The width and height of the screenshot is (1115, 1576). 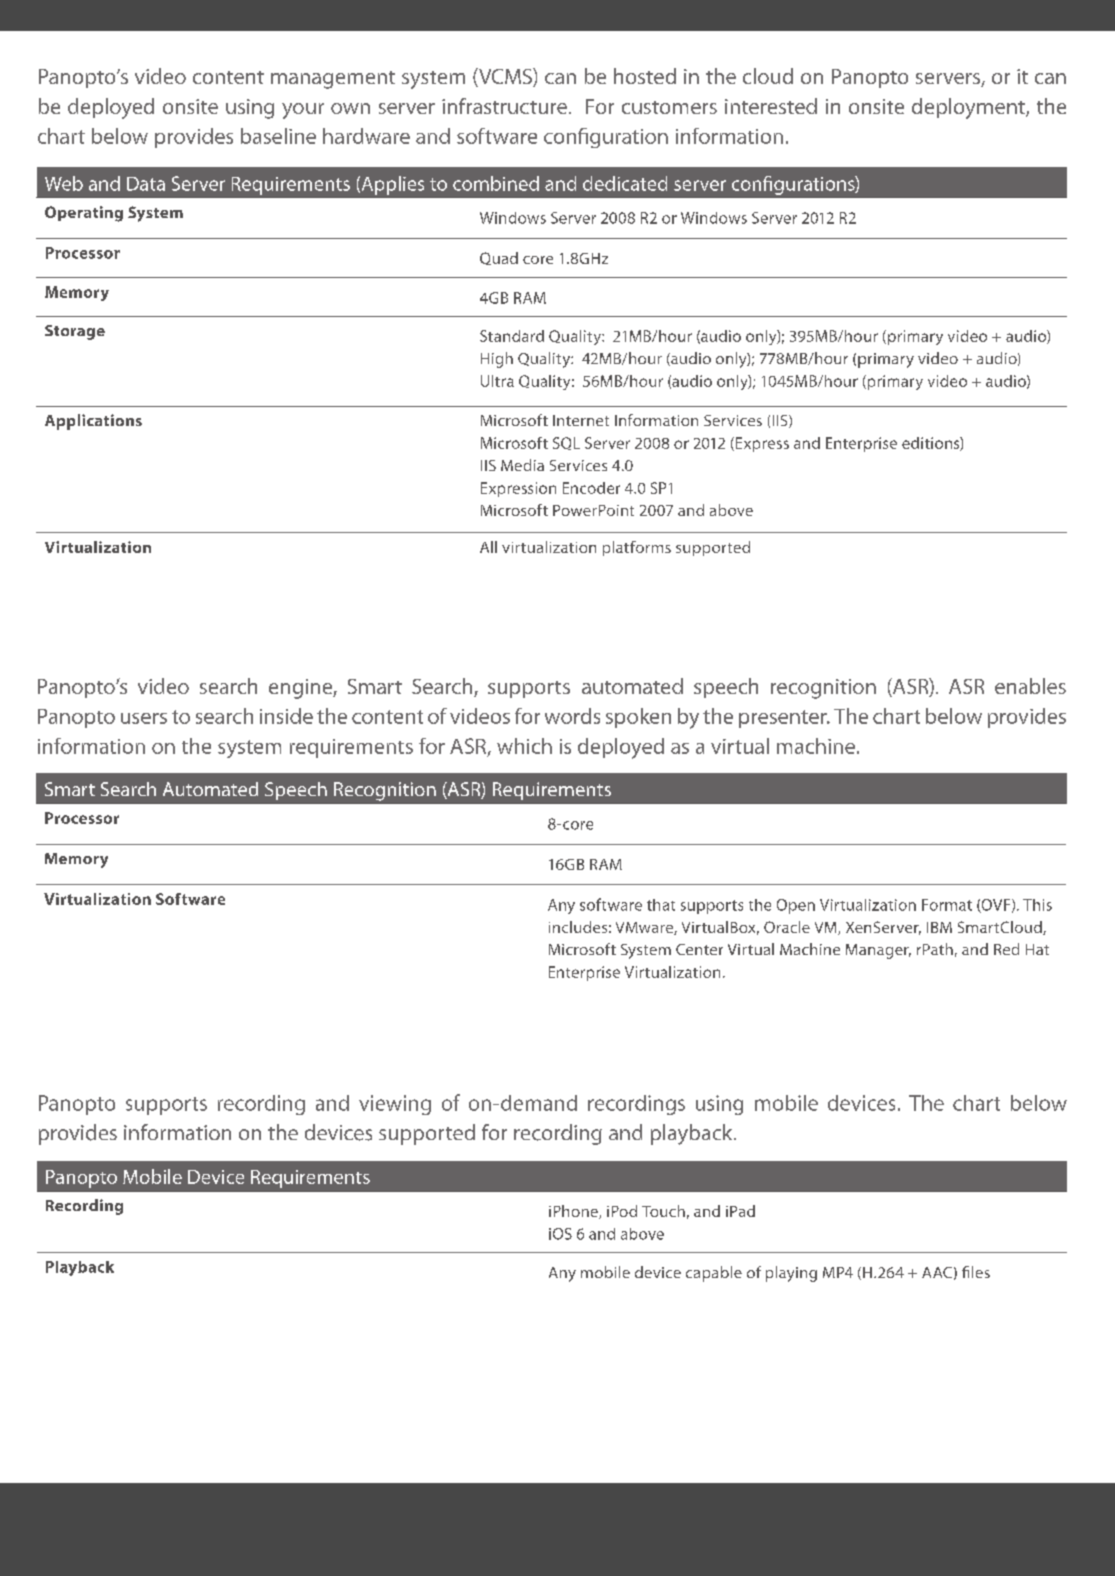 What do you see at coordinates (663, 1211) in the screenshot?
I see `Touch` at bounding box center [663, 1211].
